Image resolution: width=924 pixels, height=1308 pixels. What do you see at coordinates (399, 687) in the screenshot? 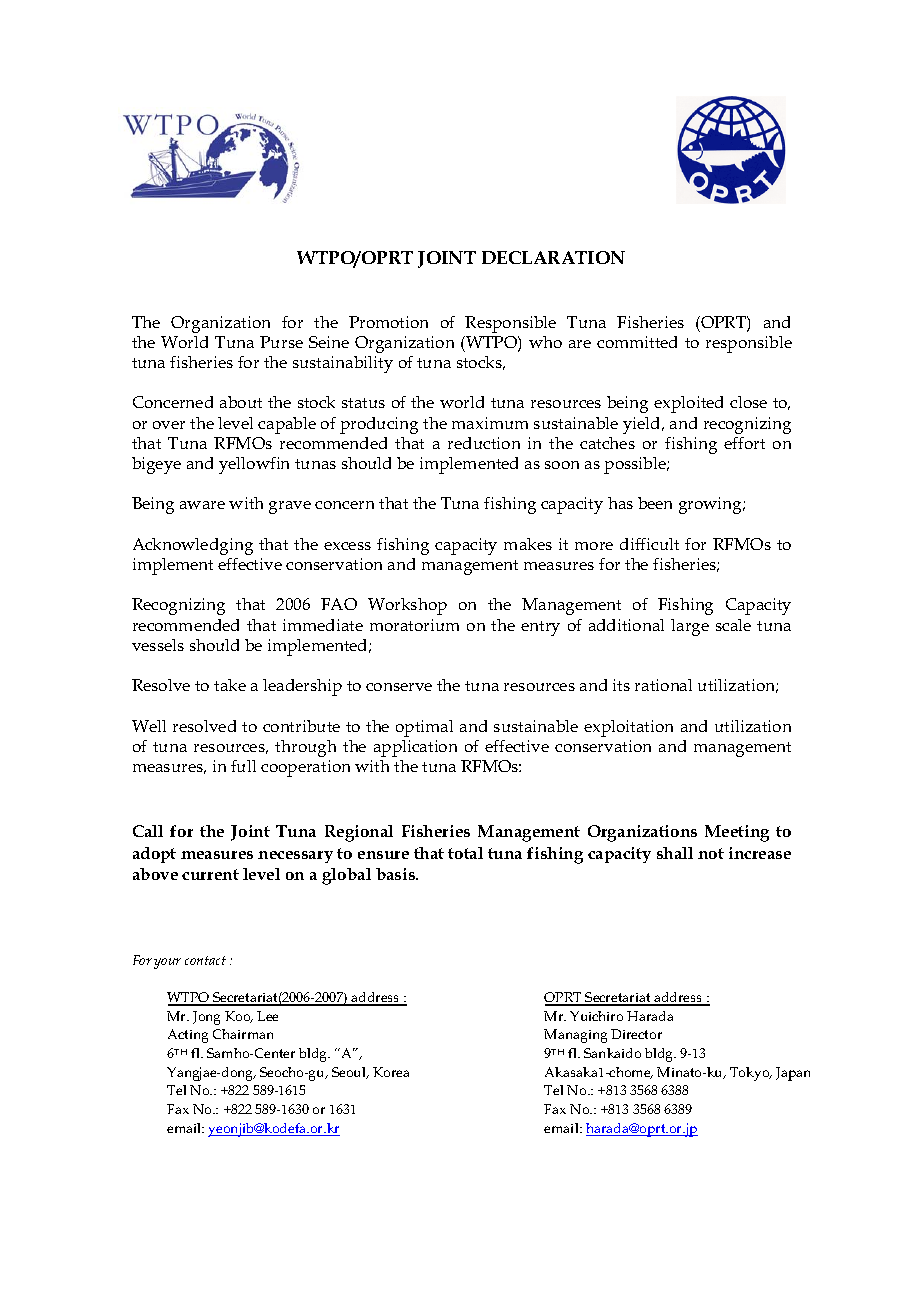
I see `conserve` at bounding box center [399, 687].
